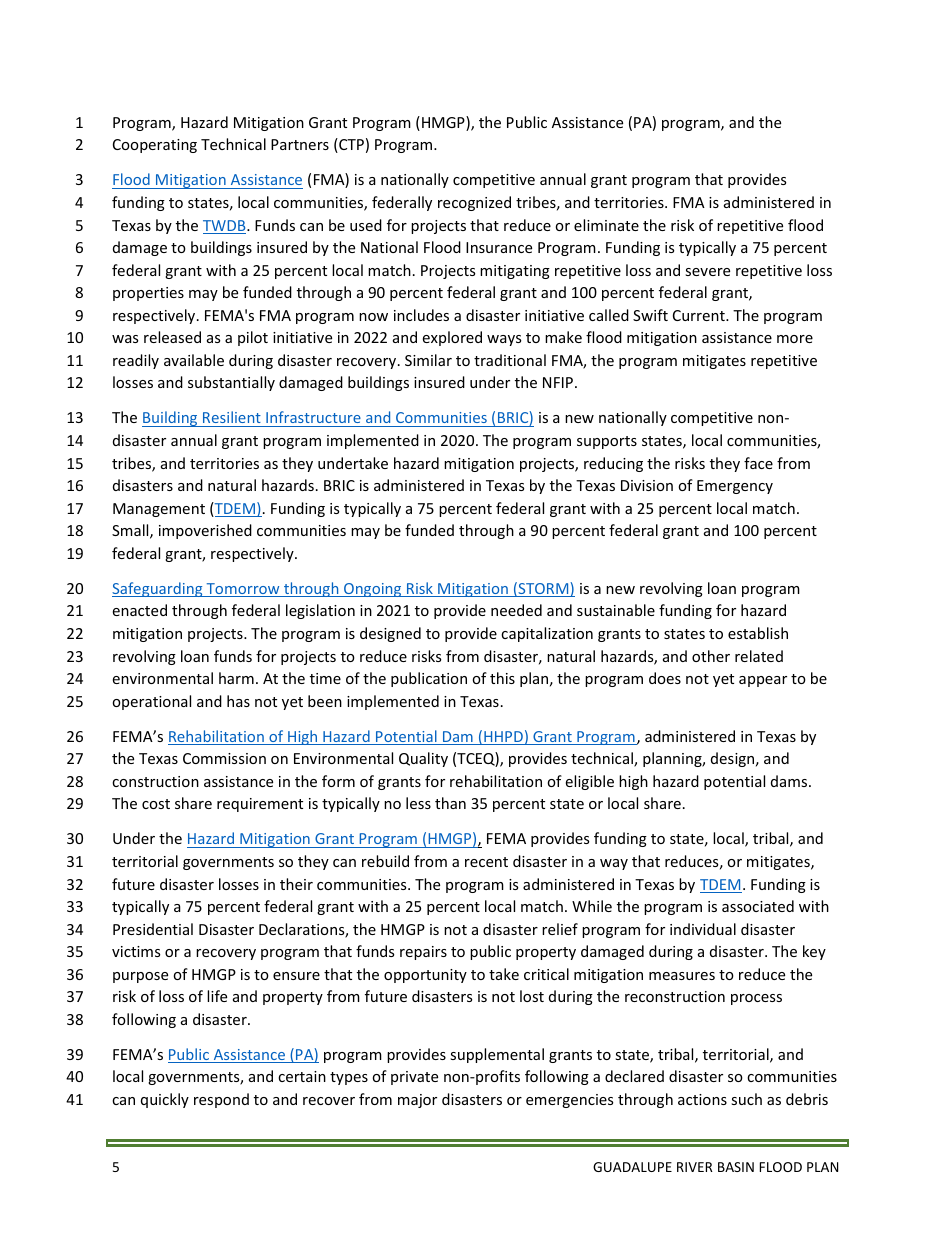 The height and width of the page is (1233, 952). Describe the element at coordinates (221, 1100) in the page. I see `respond` at that location.
